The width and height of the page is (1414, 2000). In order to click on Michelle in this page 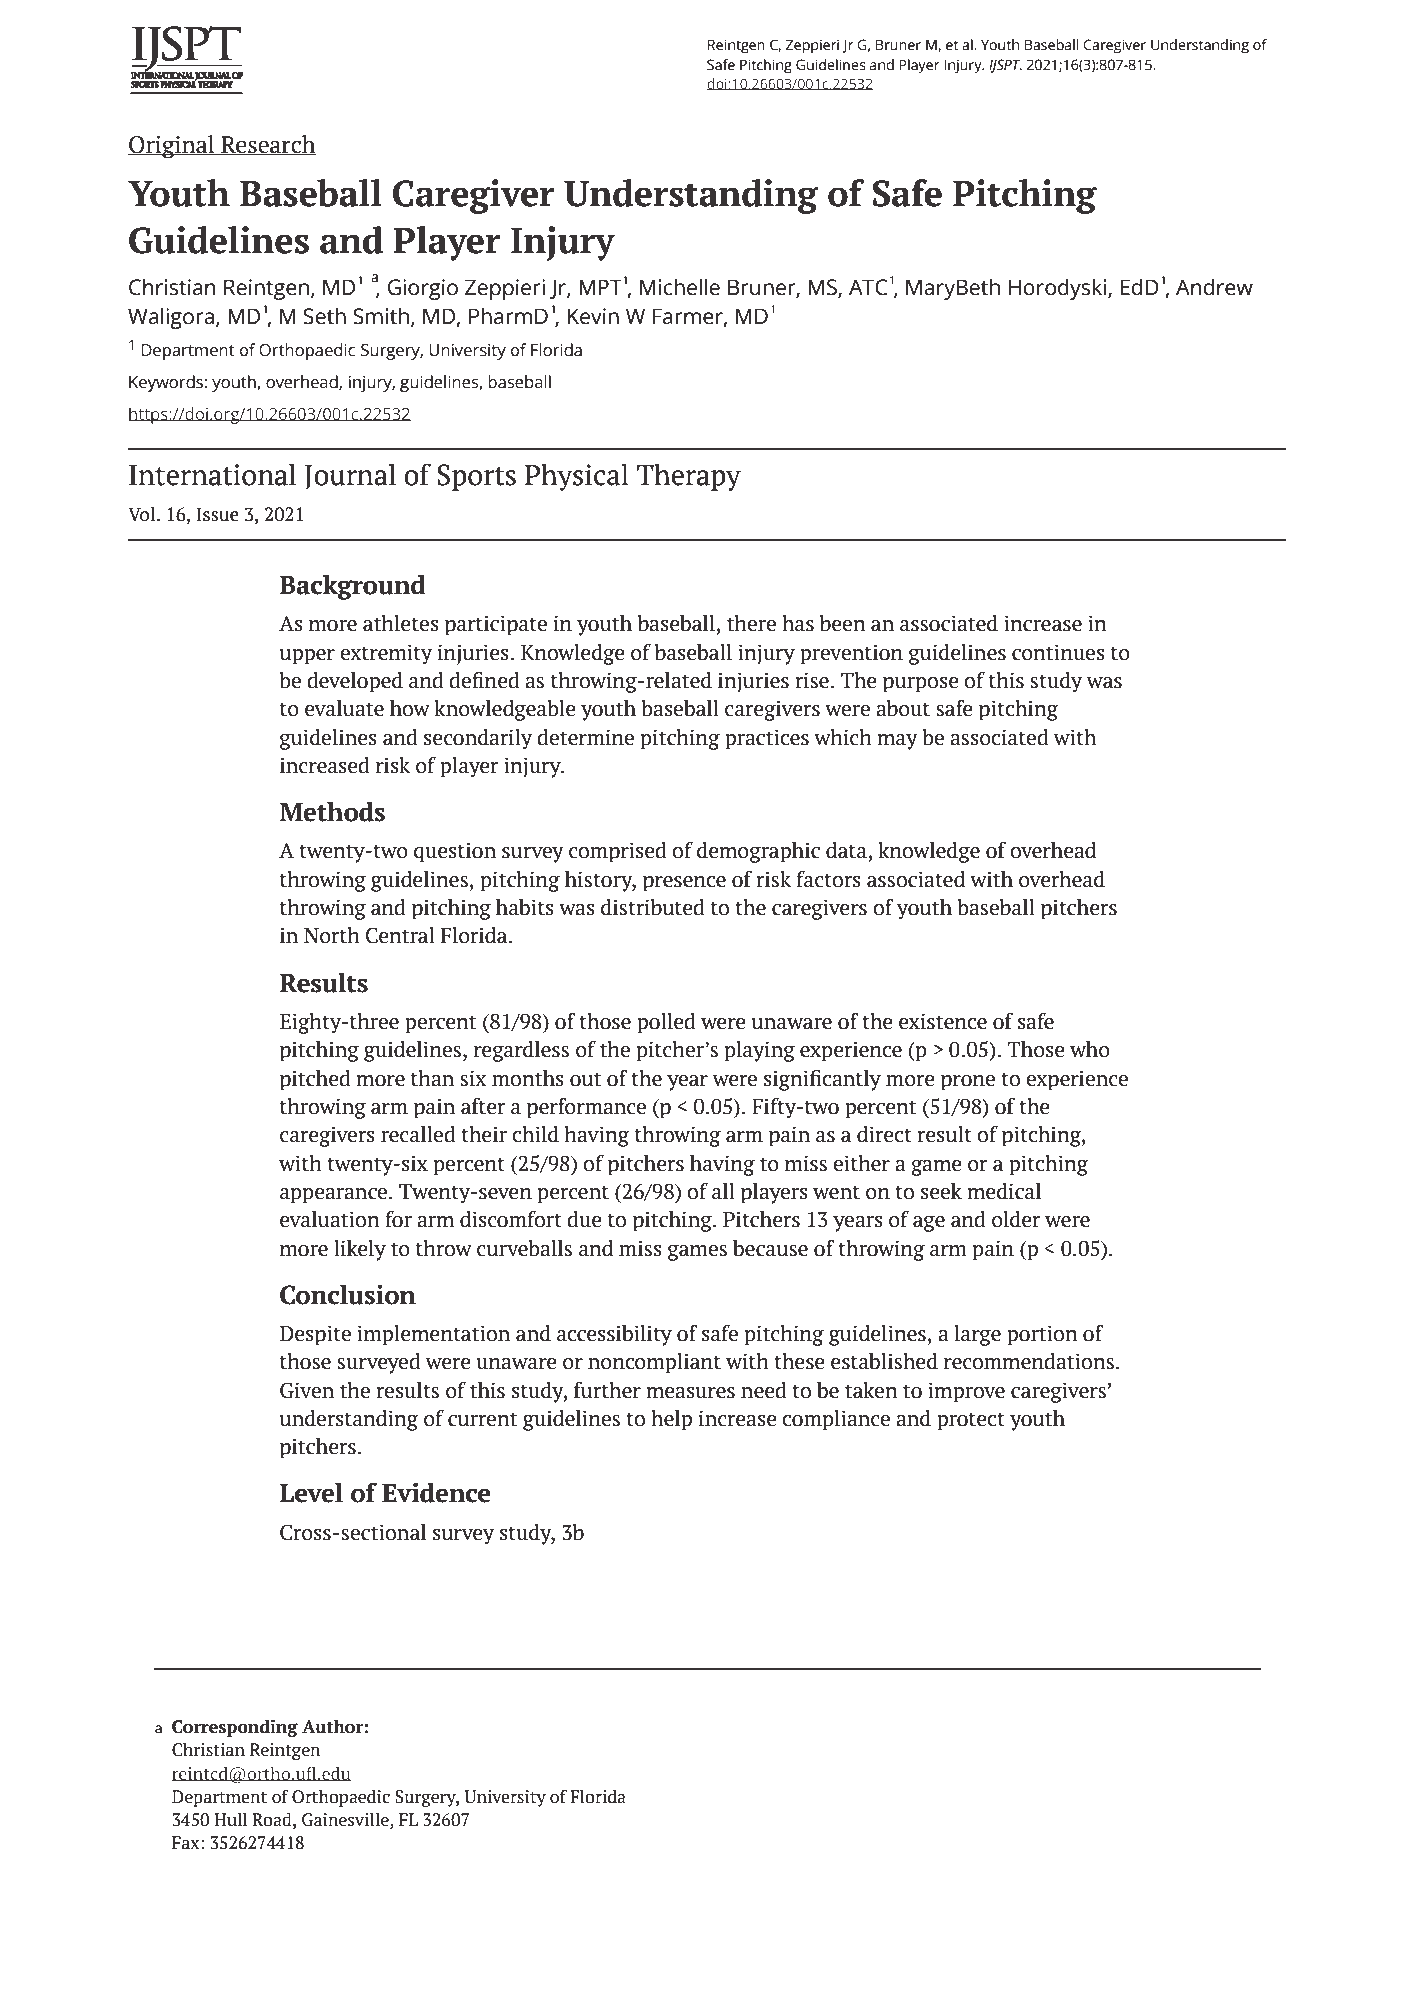, I will do `click(680, 287)`.
